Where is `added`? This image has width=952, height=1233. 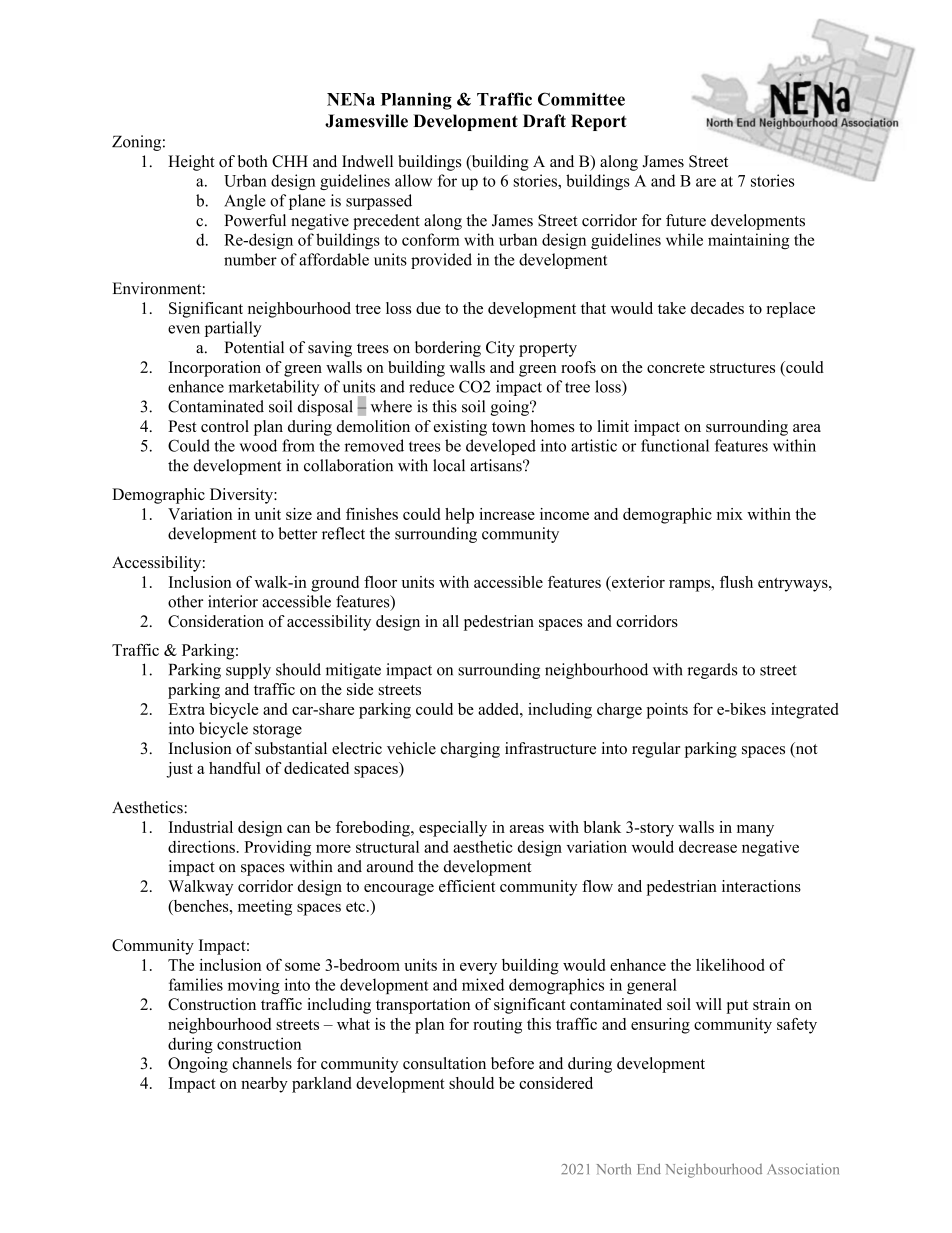
added is located at coordinates (499, 709).
